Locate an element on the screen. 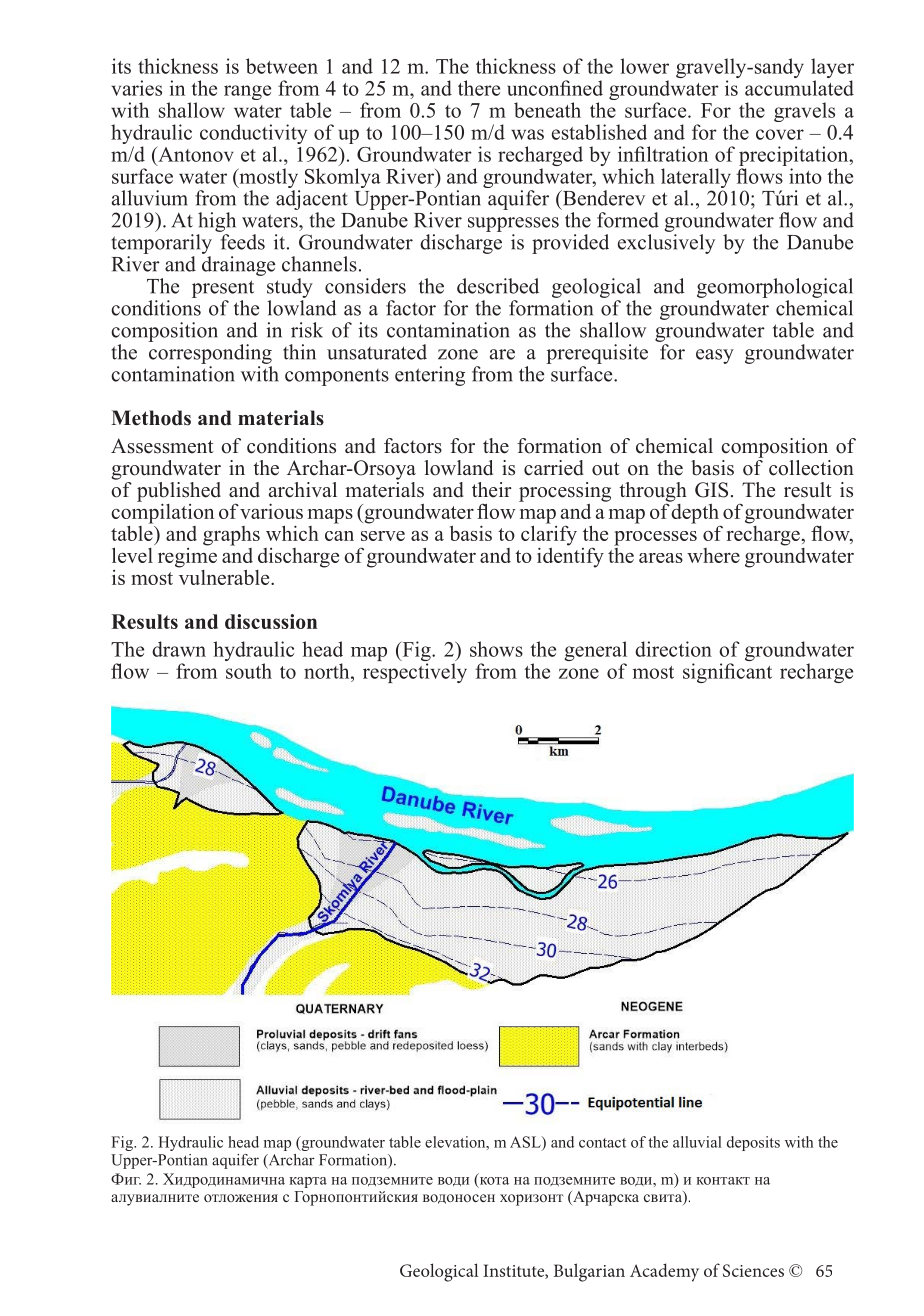  respectively is located at coordinates (415, 673).
